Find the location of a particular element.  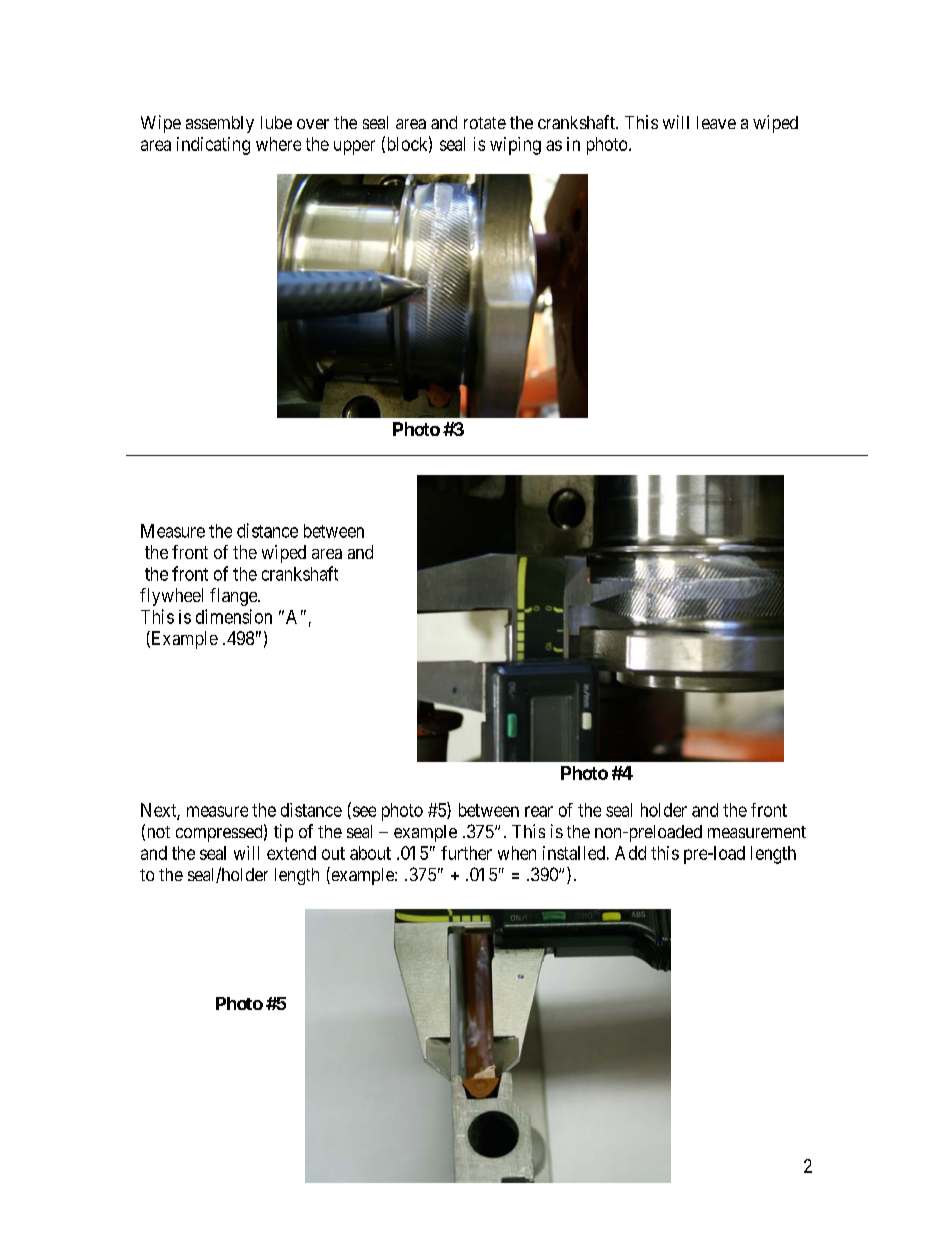

flange is located at coordinates (234, 597).
